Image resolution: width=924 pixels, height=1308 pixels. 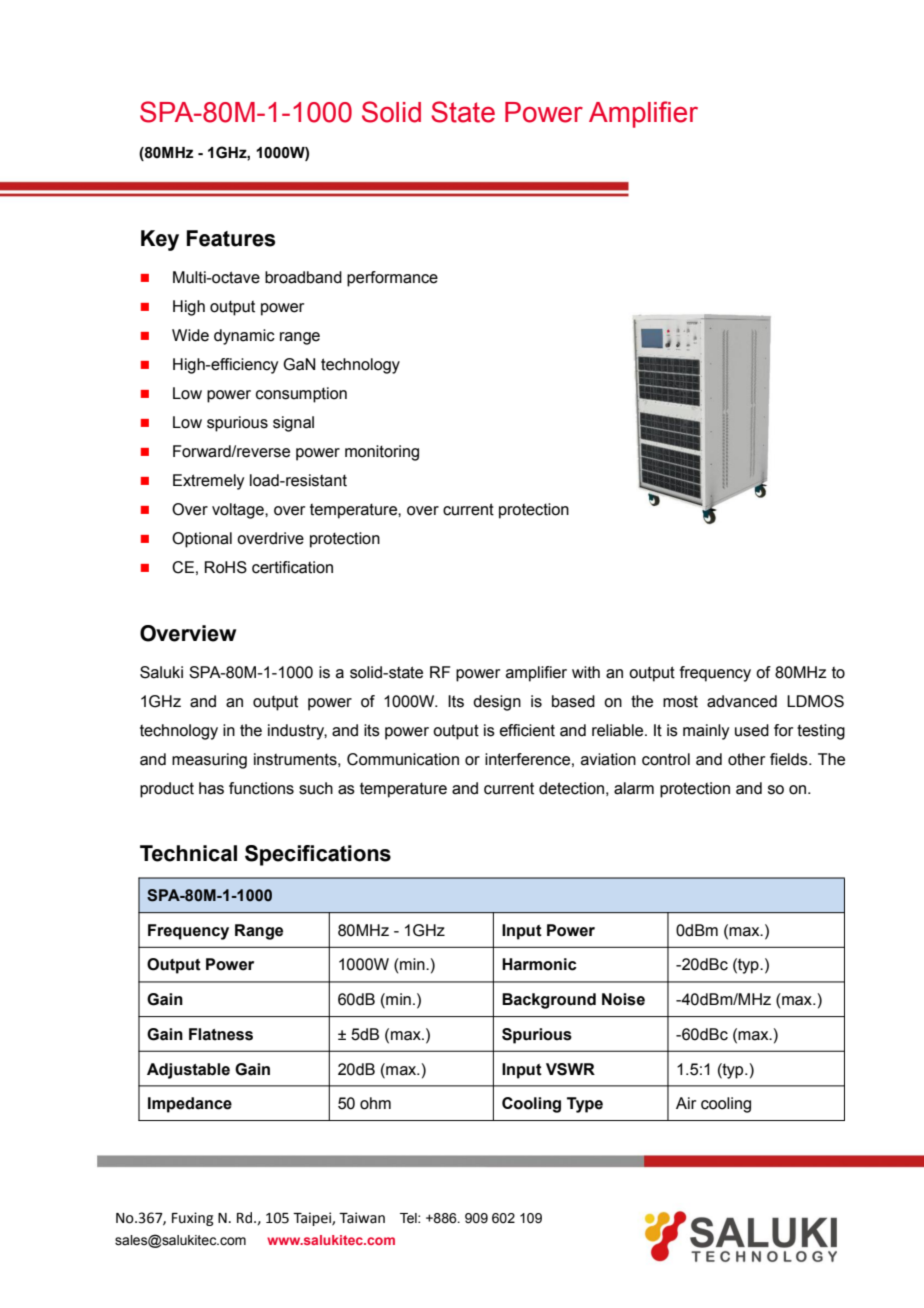 What do you see at coordinates (231, 238) in the screenshot?
I see `Features` at bounding box center [231, 238].
